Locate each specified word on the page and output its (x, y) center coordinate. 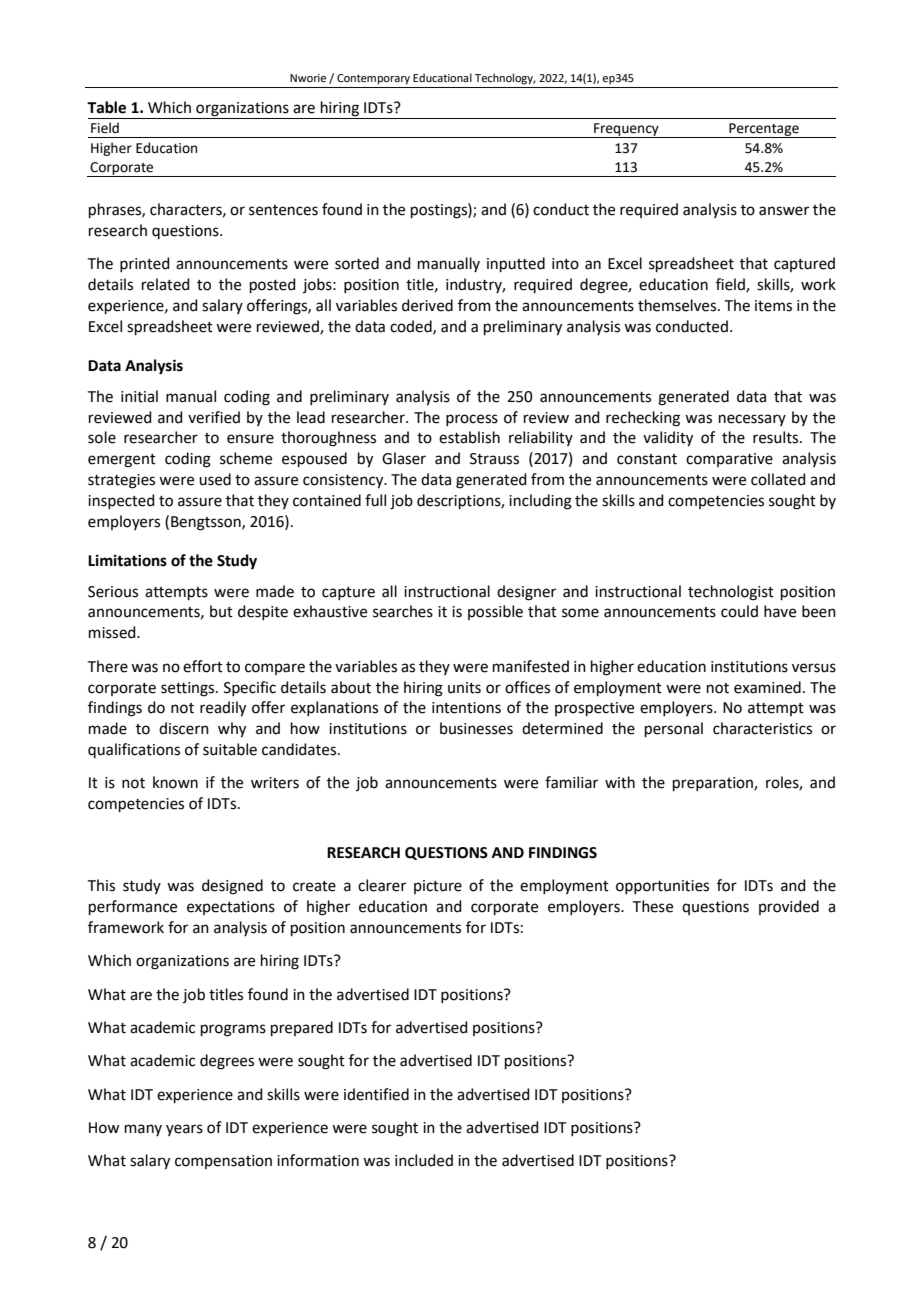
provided (789, 907)
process (472, 420)
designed (232, 887)
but (221, 611)
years (184, 1130)
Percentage (764, 130)
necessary (752, 420)
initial (139, 396)
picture (438, 887)
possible (495, 612)
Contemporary (373, 79)
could (739, 611)
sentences (283, 210)
